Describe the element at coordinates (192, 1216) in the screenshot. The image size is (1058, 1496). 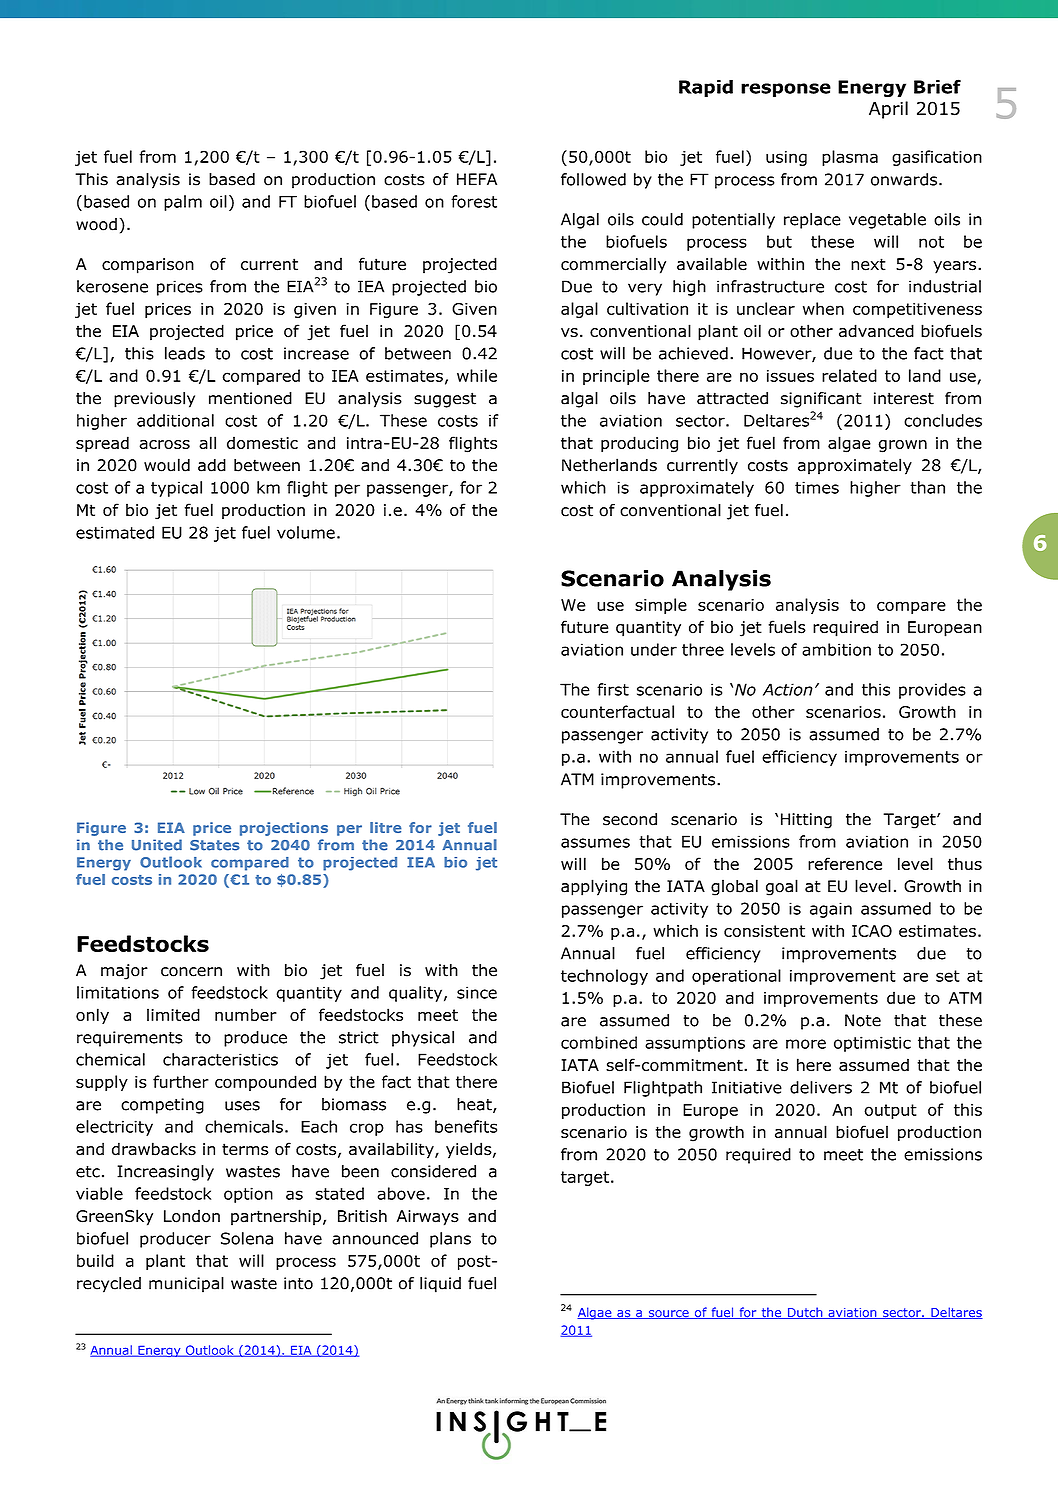
I see `London` at that location.
